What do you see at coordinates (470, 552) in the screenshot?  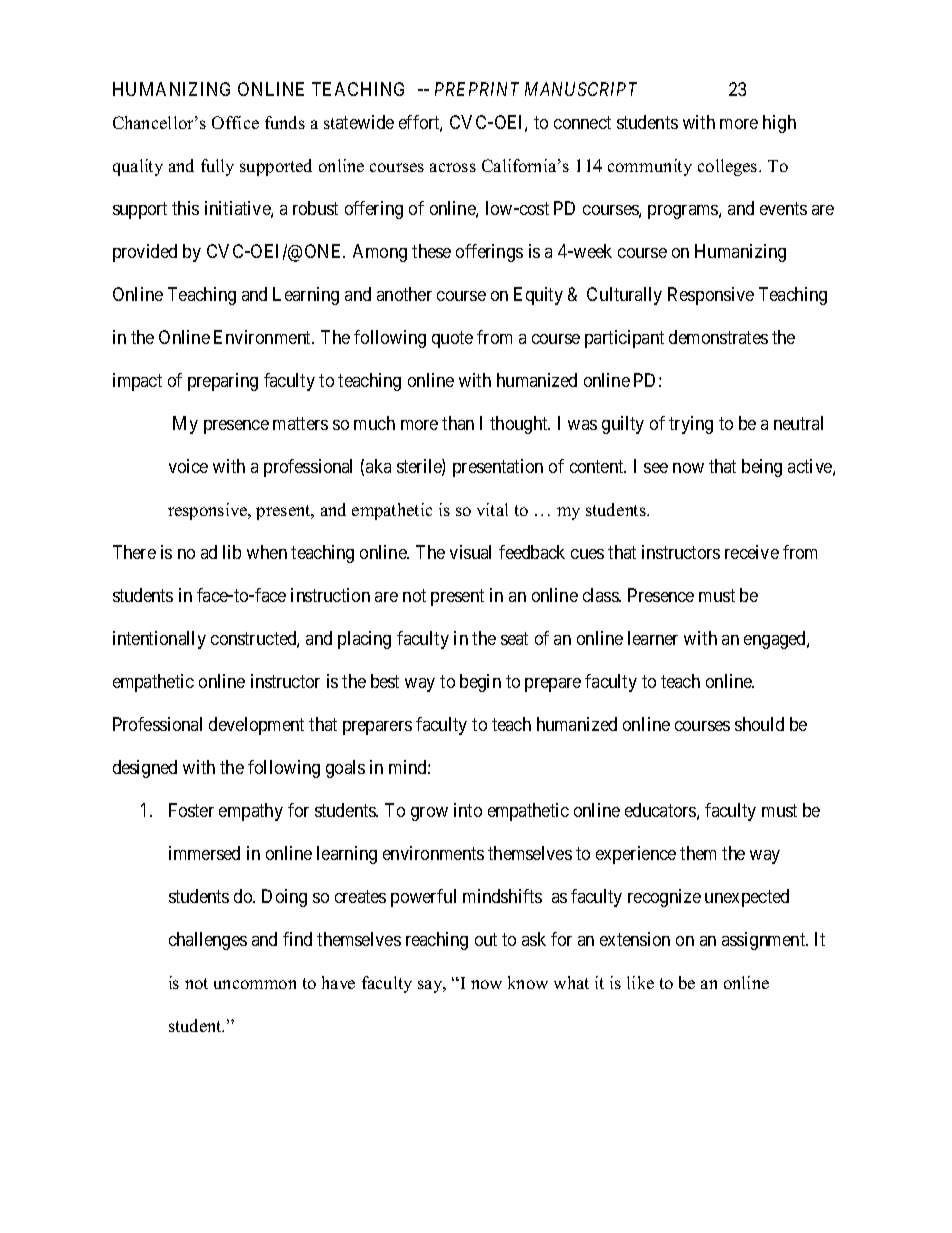 I see `visual` at bounding box center [470, 552].
